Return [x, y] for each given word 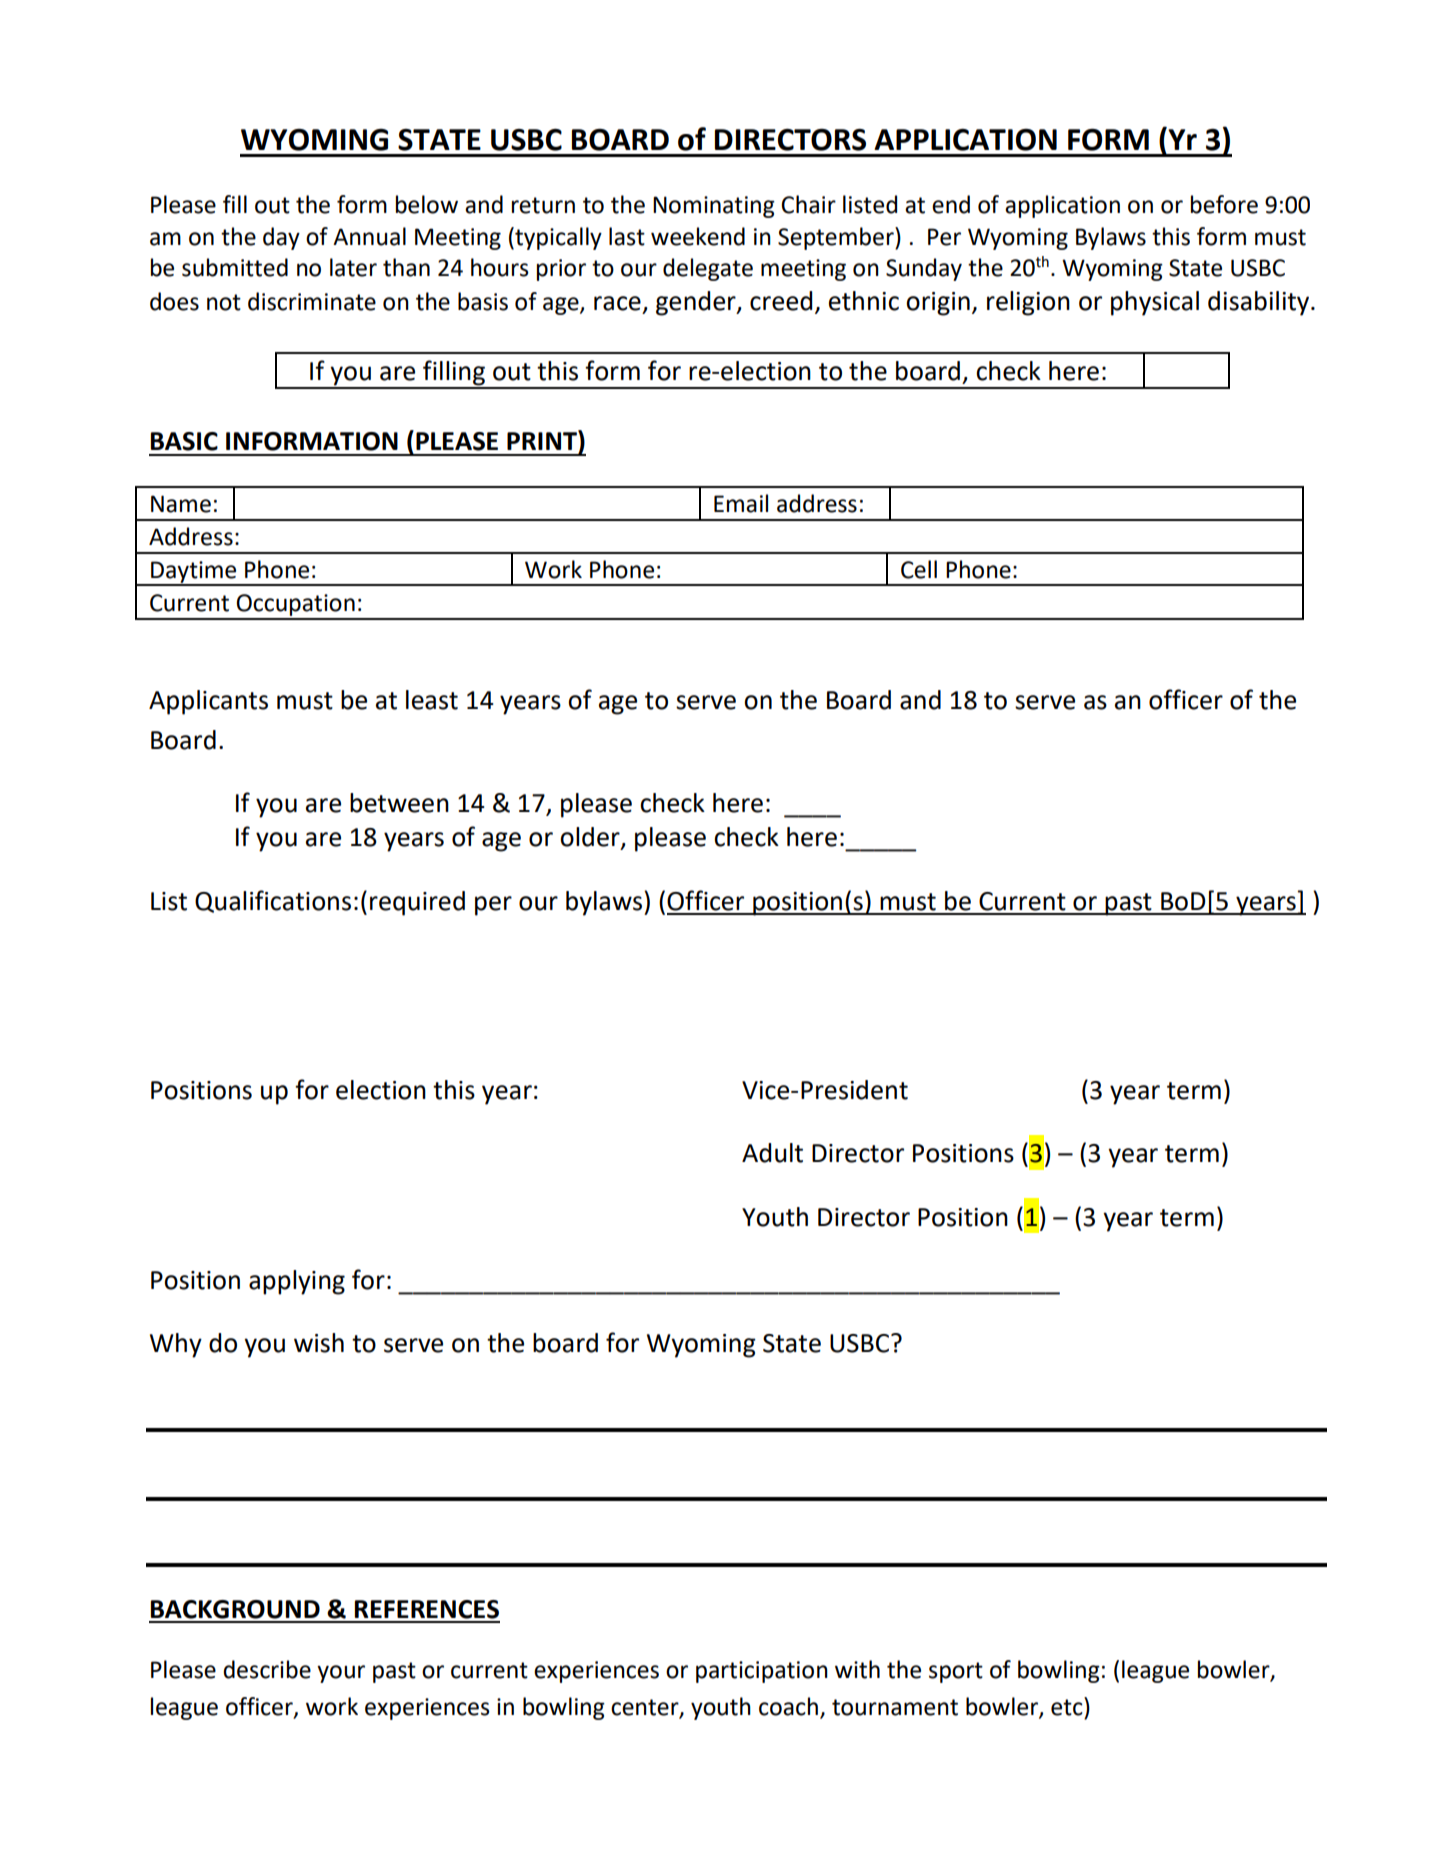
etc [1068, 1706]
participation [762, 1672]
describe [267, 1669]
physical [1155, 303]
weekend [698, 236]
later [353, 267]
